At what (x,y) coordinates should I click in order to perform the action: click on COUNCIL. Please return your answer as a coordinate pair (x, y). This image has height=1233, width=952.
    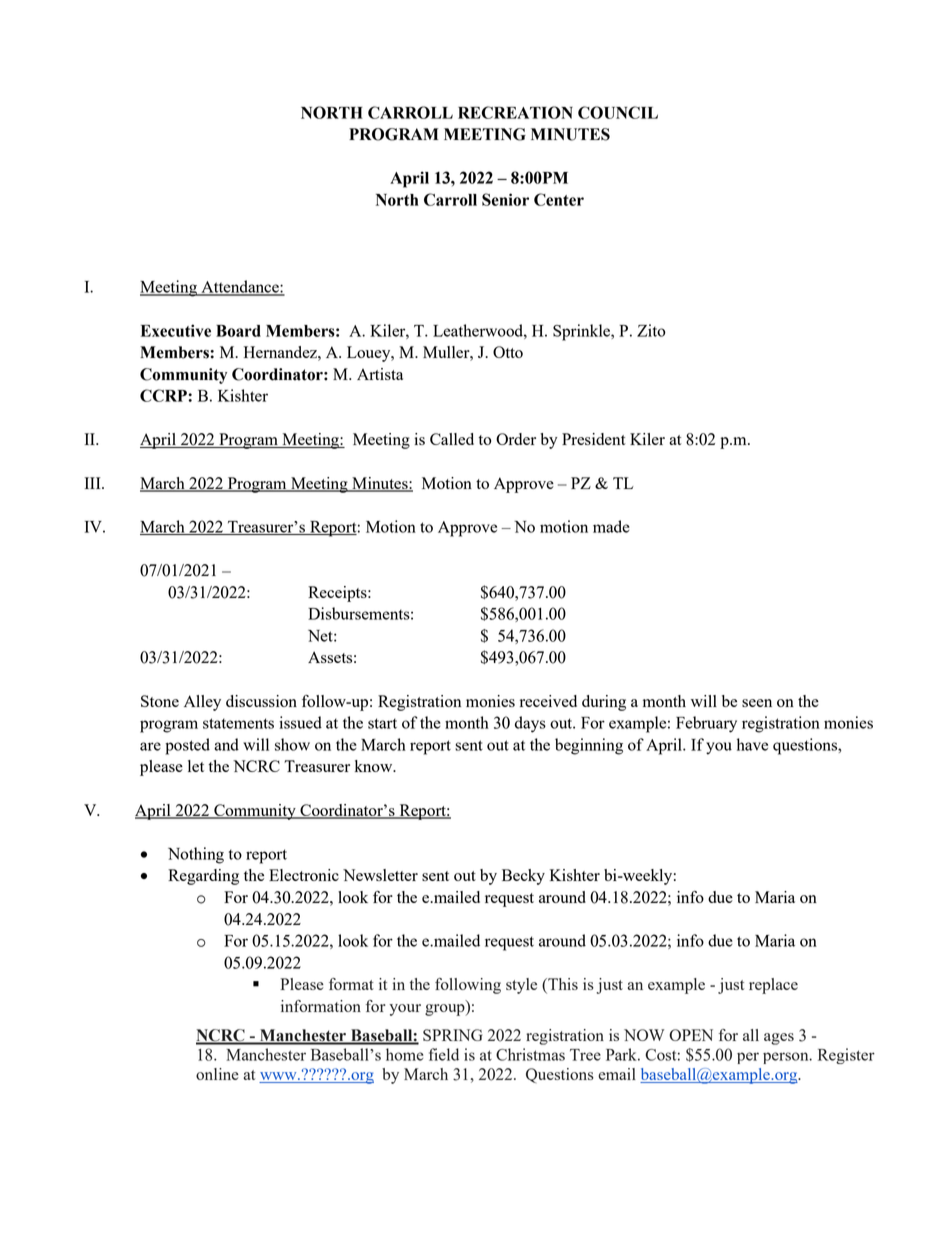
    Looking at the image, I should click on (618, 112).
